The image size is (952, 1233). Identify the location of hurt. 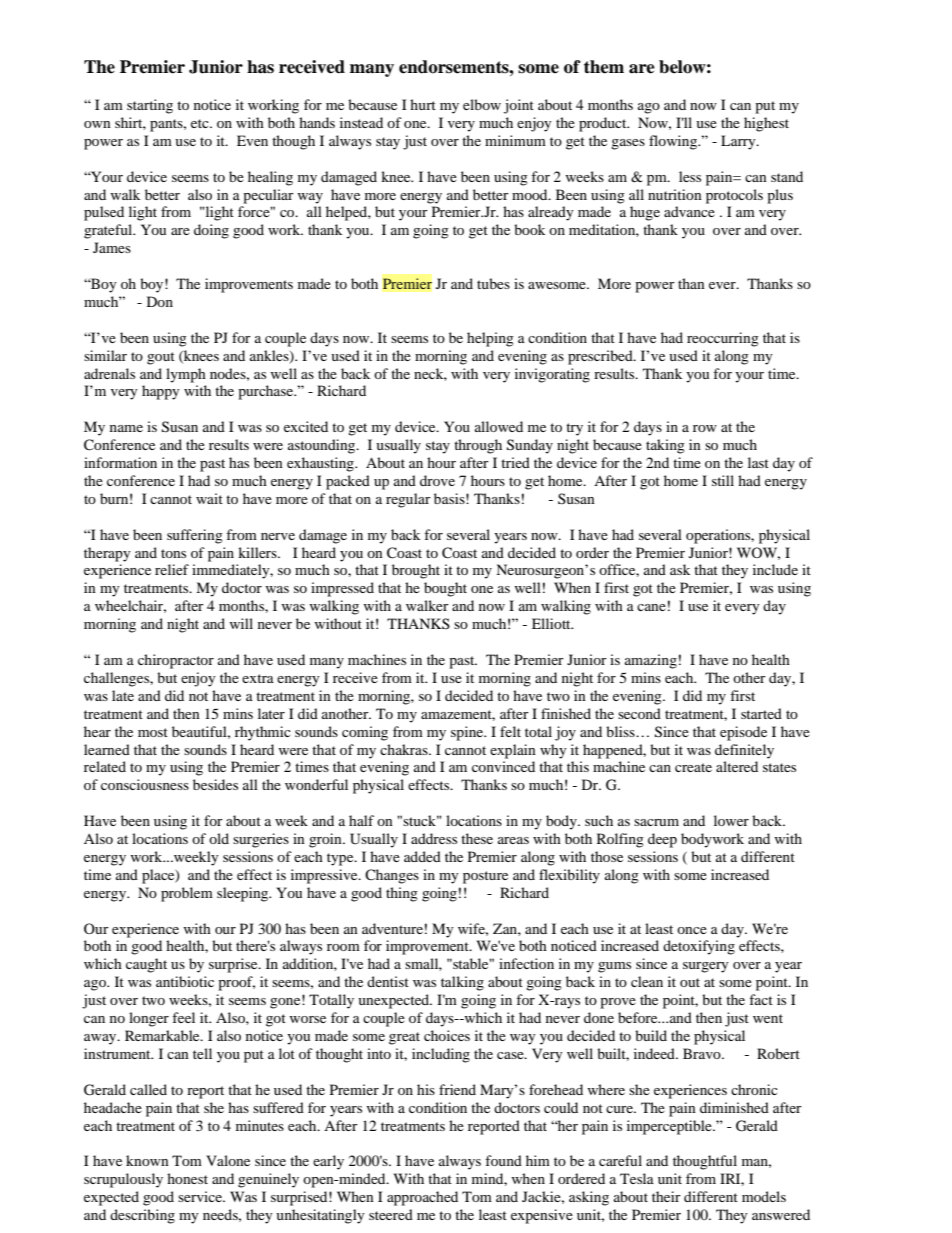
(423, 104).
